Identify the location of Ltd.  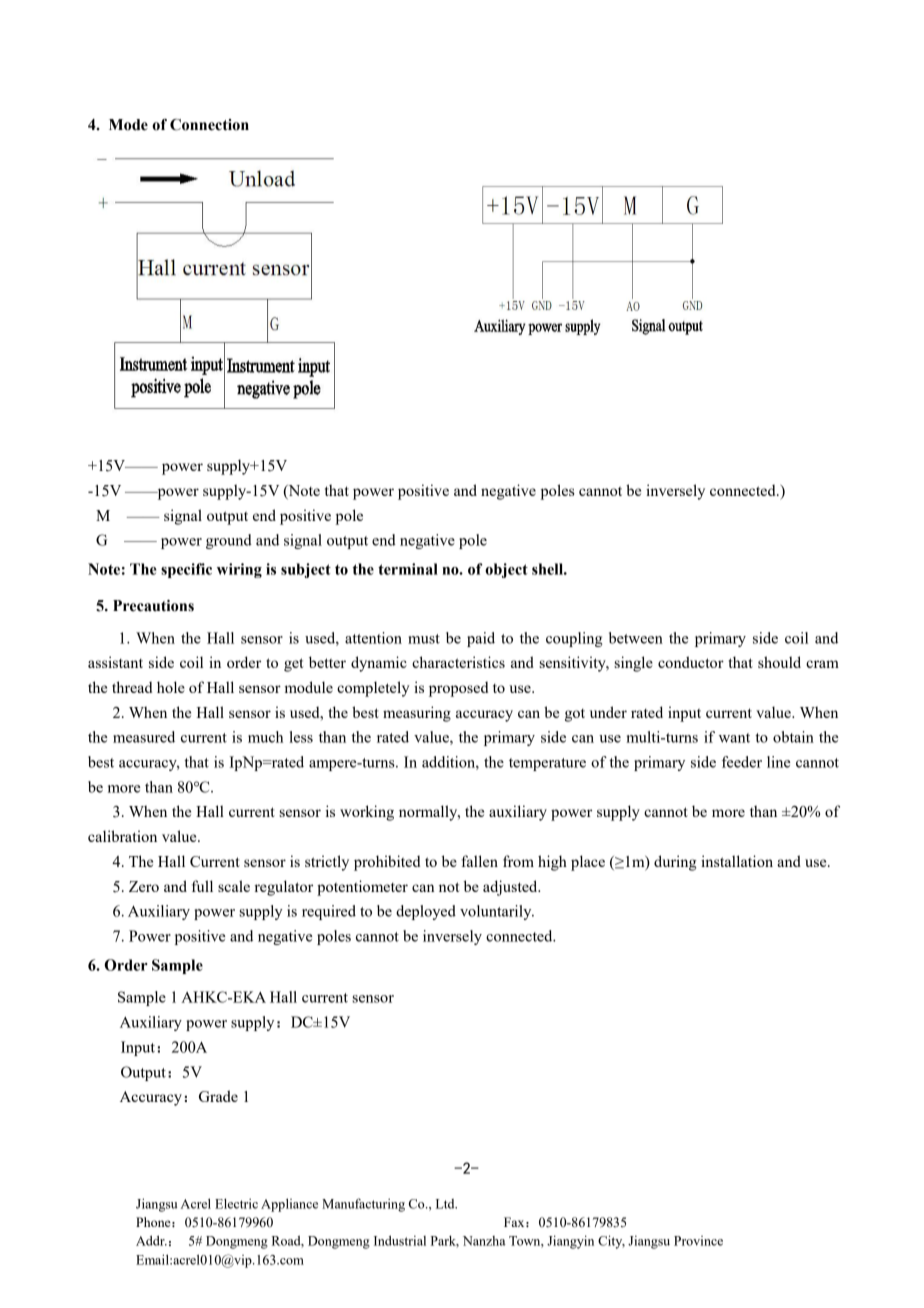
(446, 1204).
